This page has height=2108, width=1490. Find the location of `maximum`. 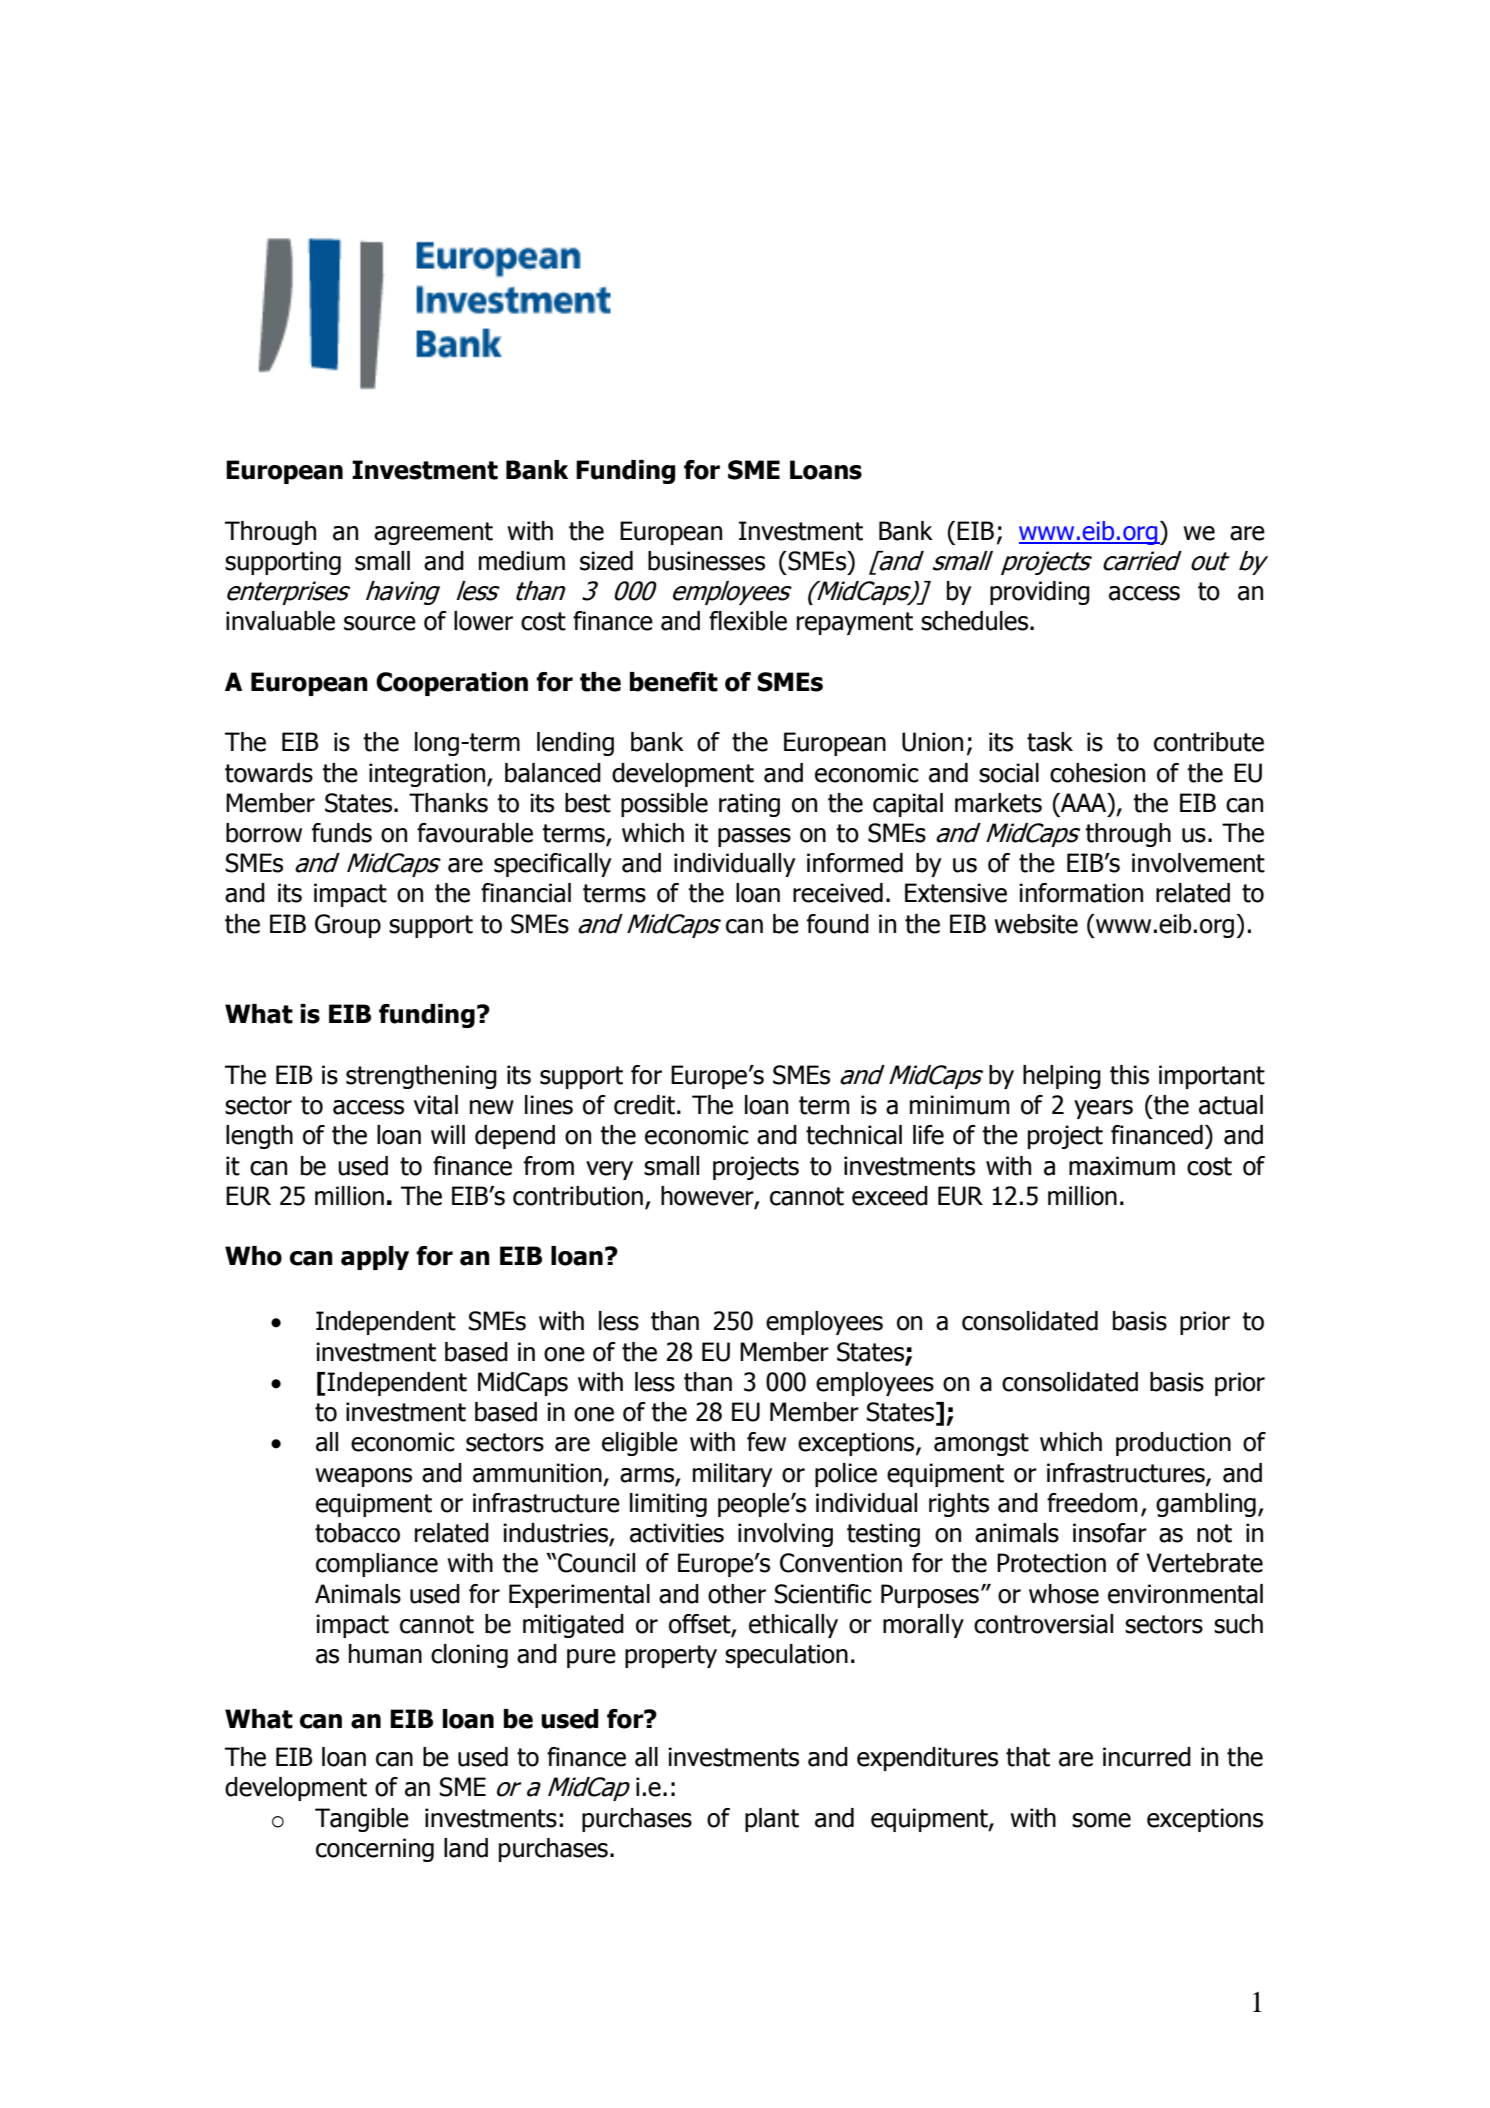

maximum is located at coordinates (1122, 1166).
